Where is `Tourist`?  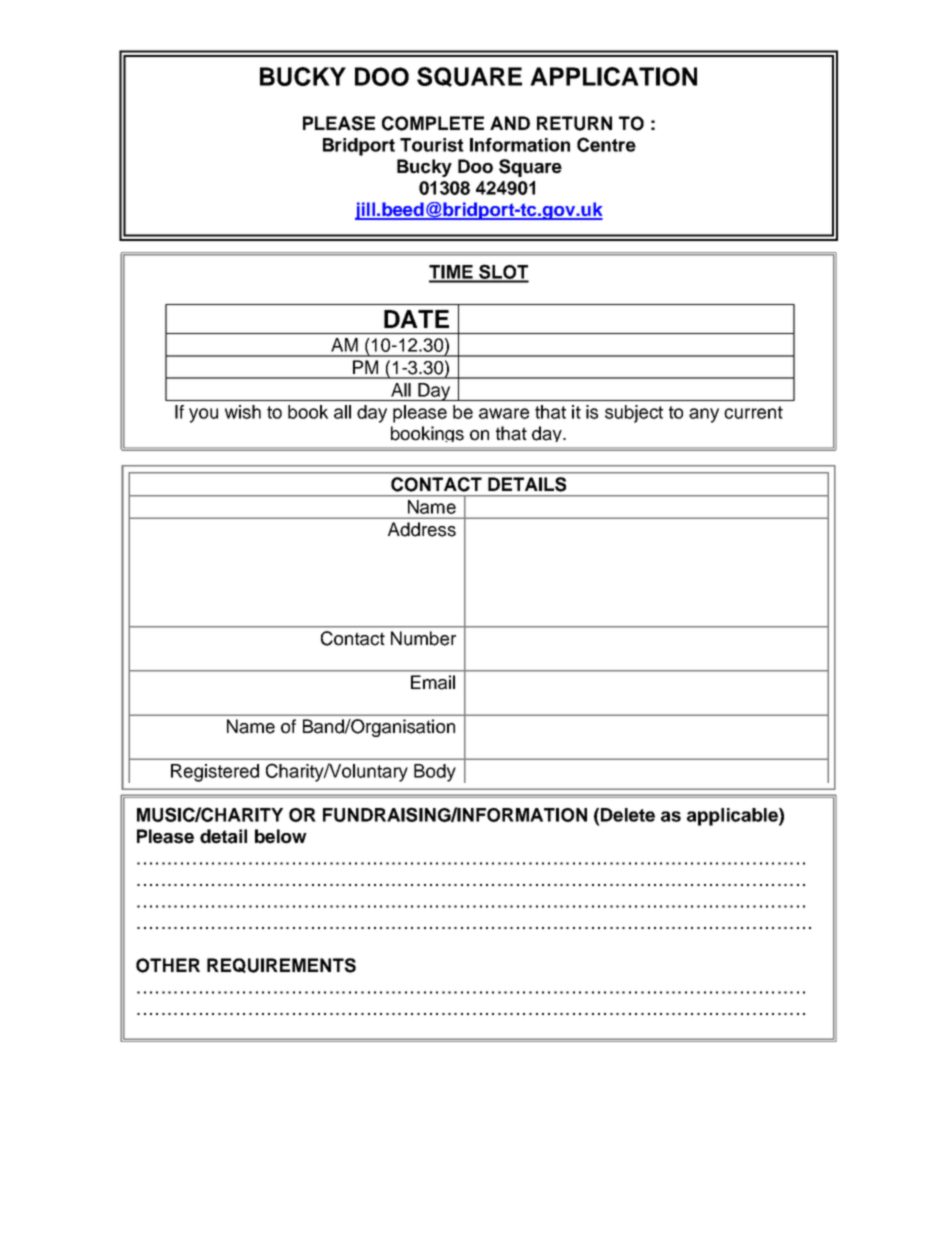 Tourist is located at coordinates (432, 145).
